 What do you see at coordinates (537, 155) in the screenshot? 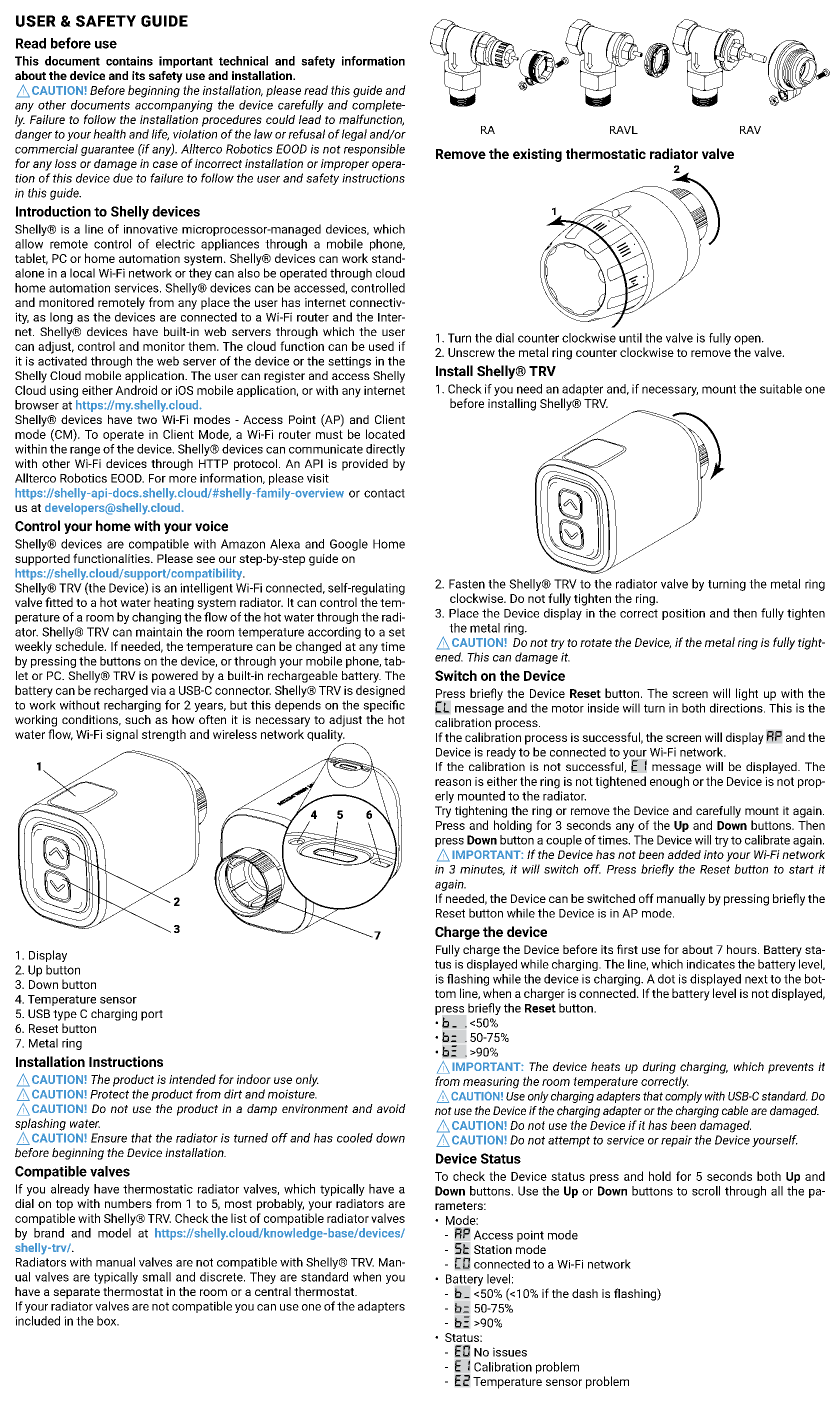
I see `existing` at bounding box center [537, 155].
